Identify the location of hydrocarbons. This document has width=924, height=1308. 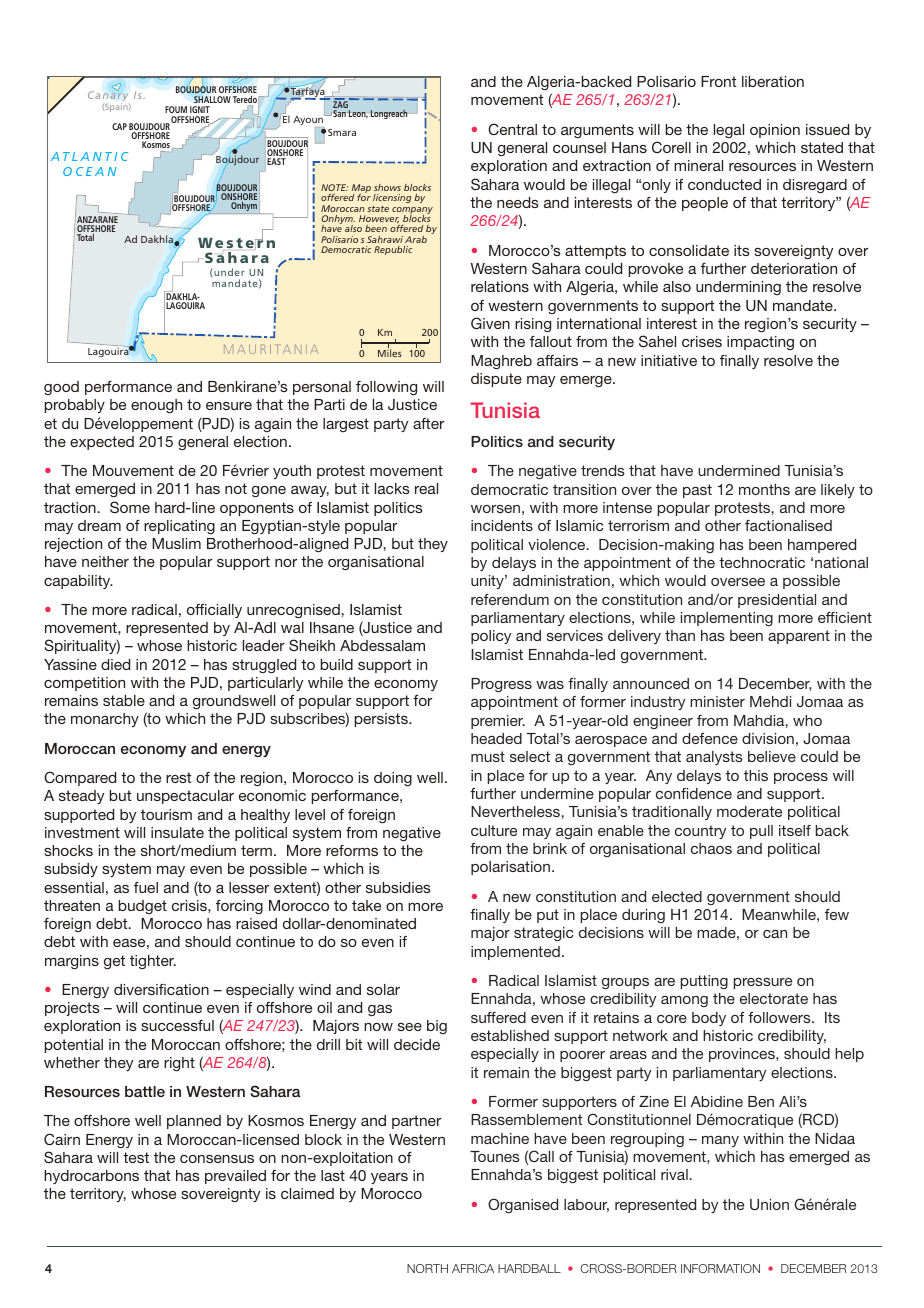
(91, 1177).
